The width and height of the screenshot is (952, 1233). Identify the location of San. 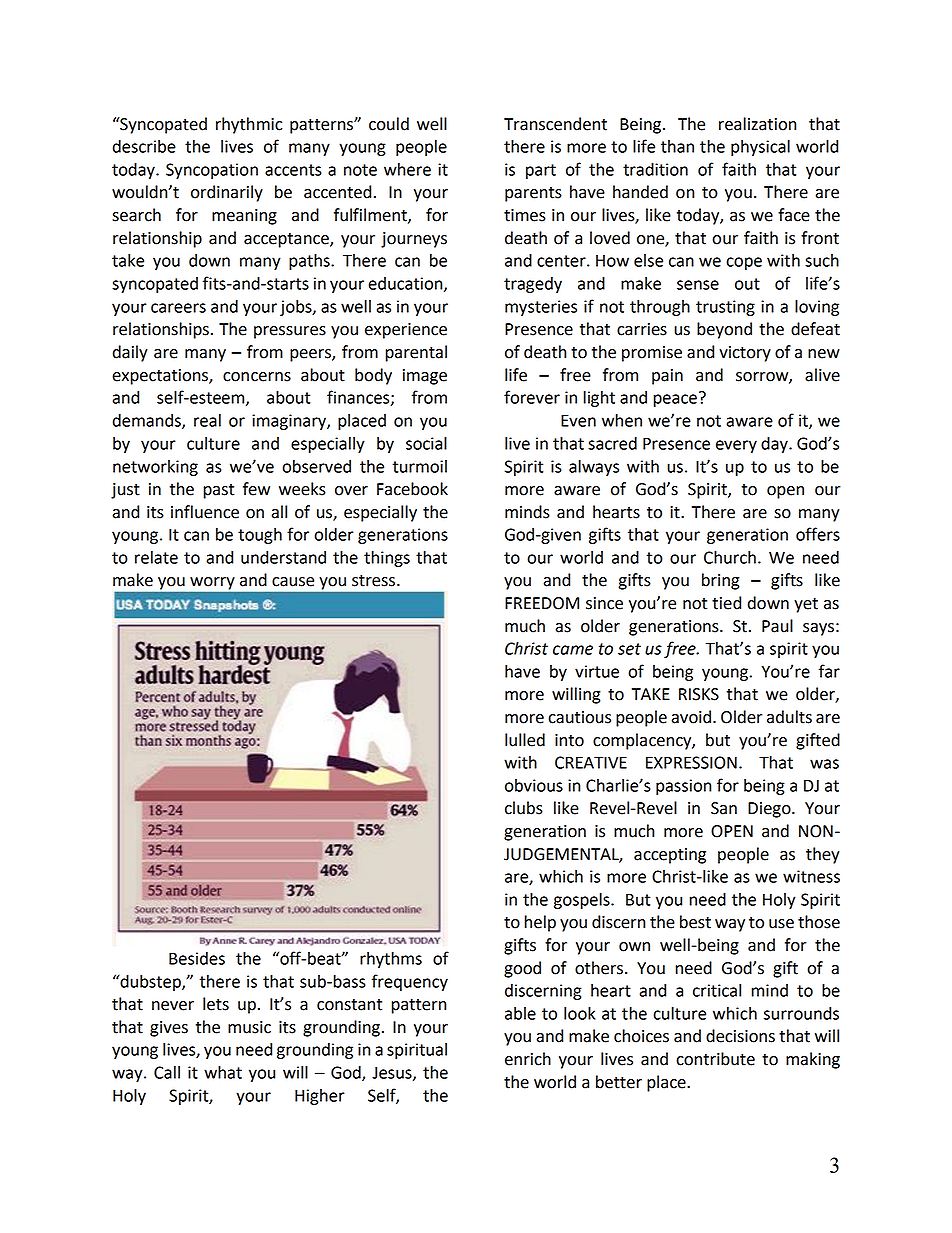
(724, 808).
